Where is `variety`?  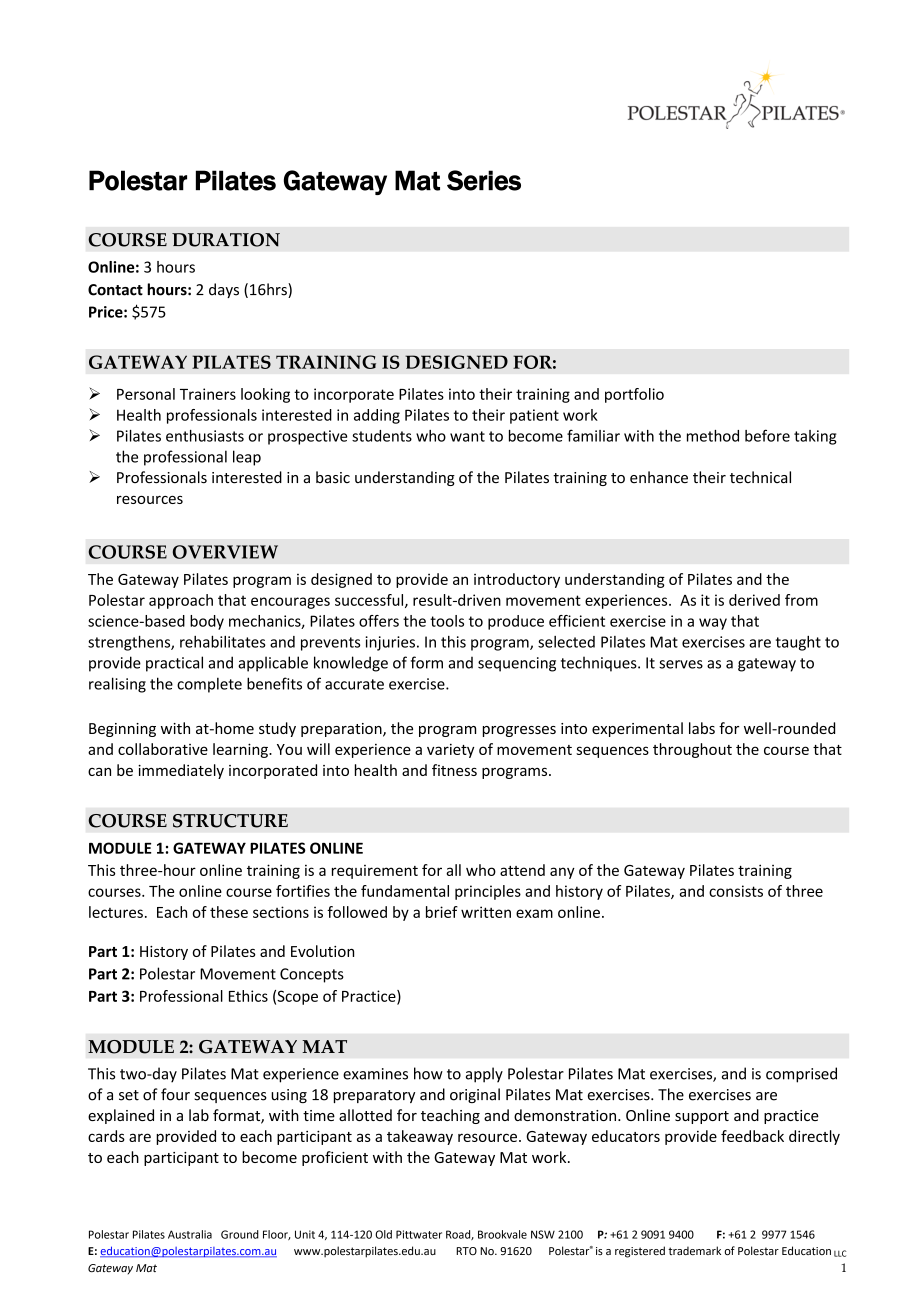 variety is located at coordinates (450, 750).
